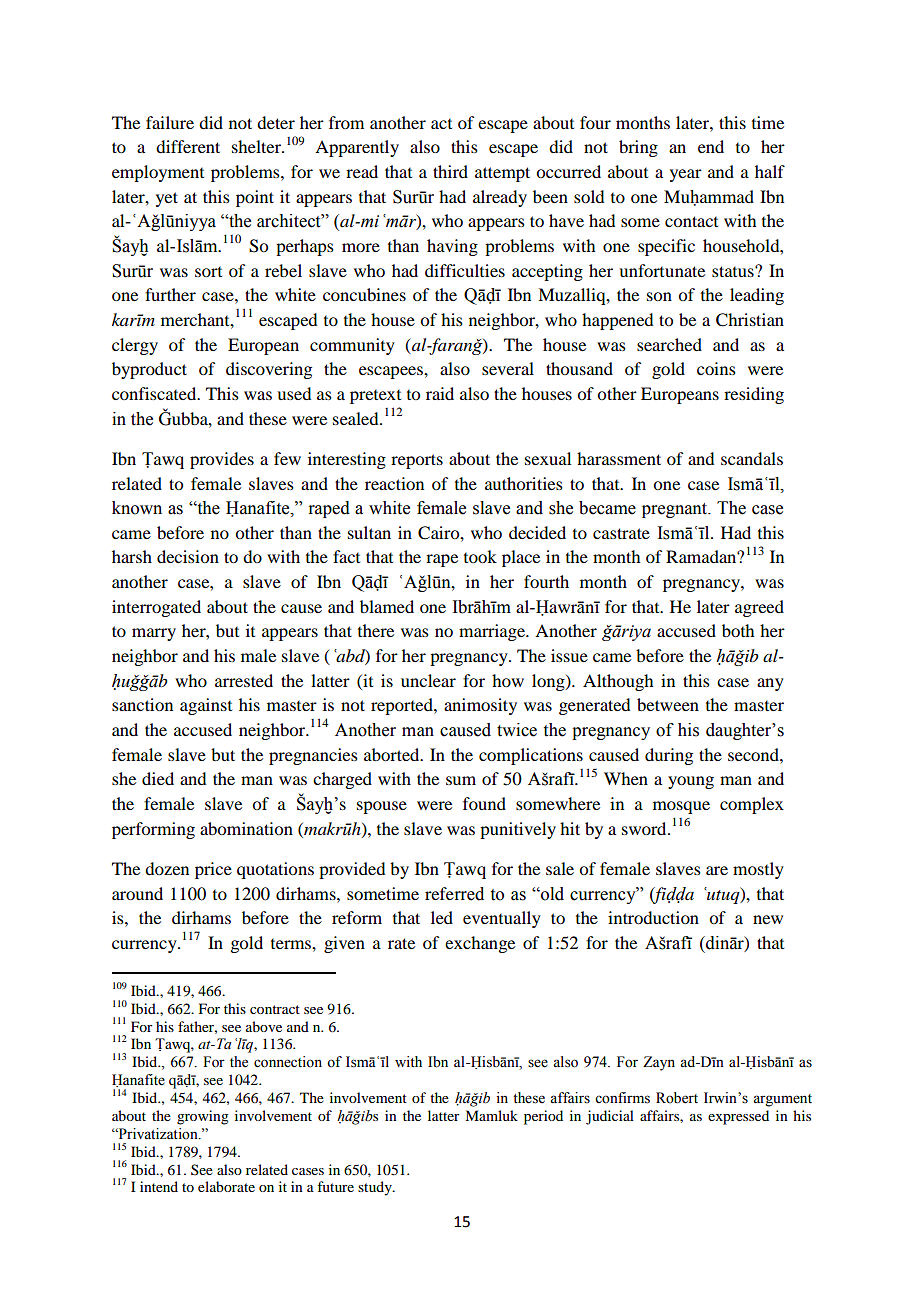 The height and width of the screenshot is (1308, 924). Describe the element at coordinates (188, 146) in the screenshot. I see `different` at that location.
